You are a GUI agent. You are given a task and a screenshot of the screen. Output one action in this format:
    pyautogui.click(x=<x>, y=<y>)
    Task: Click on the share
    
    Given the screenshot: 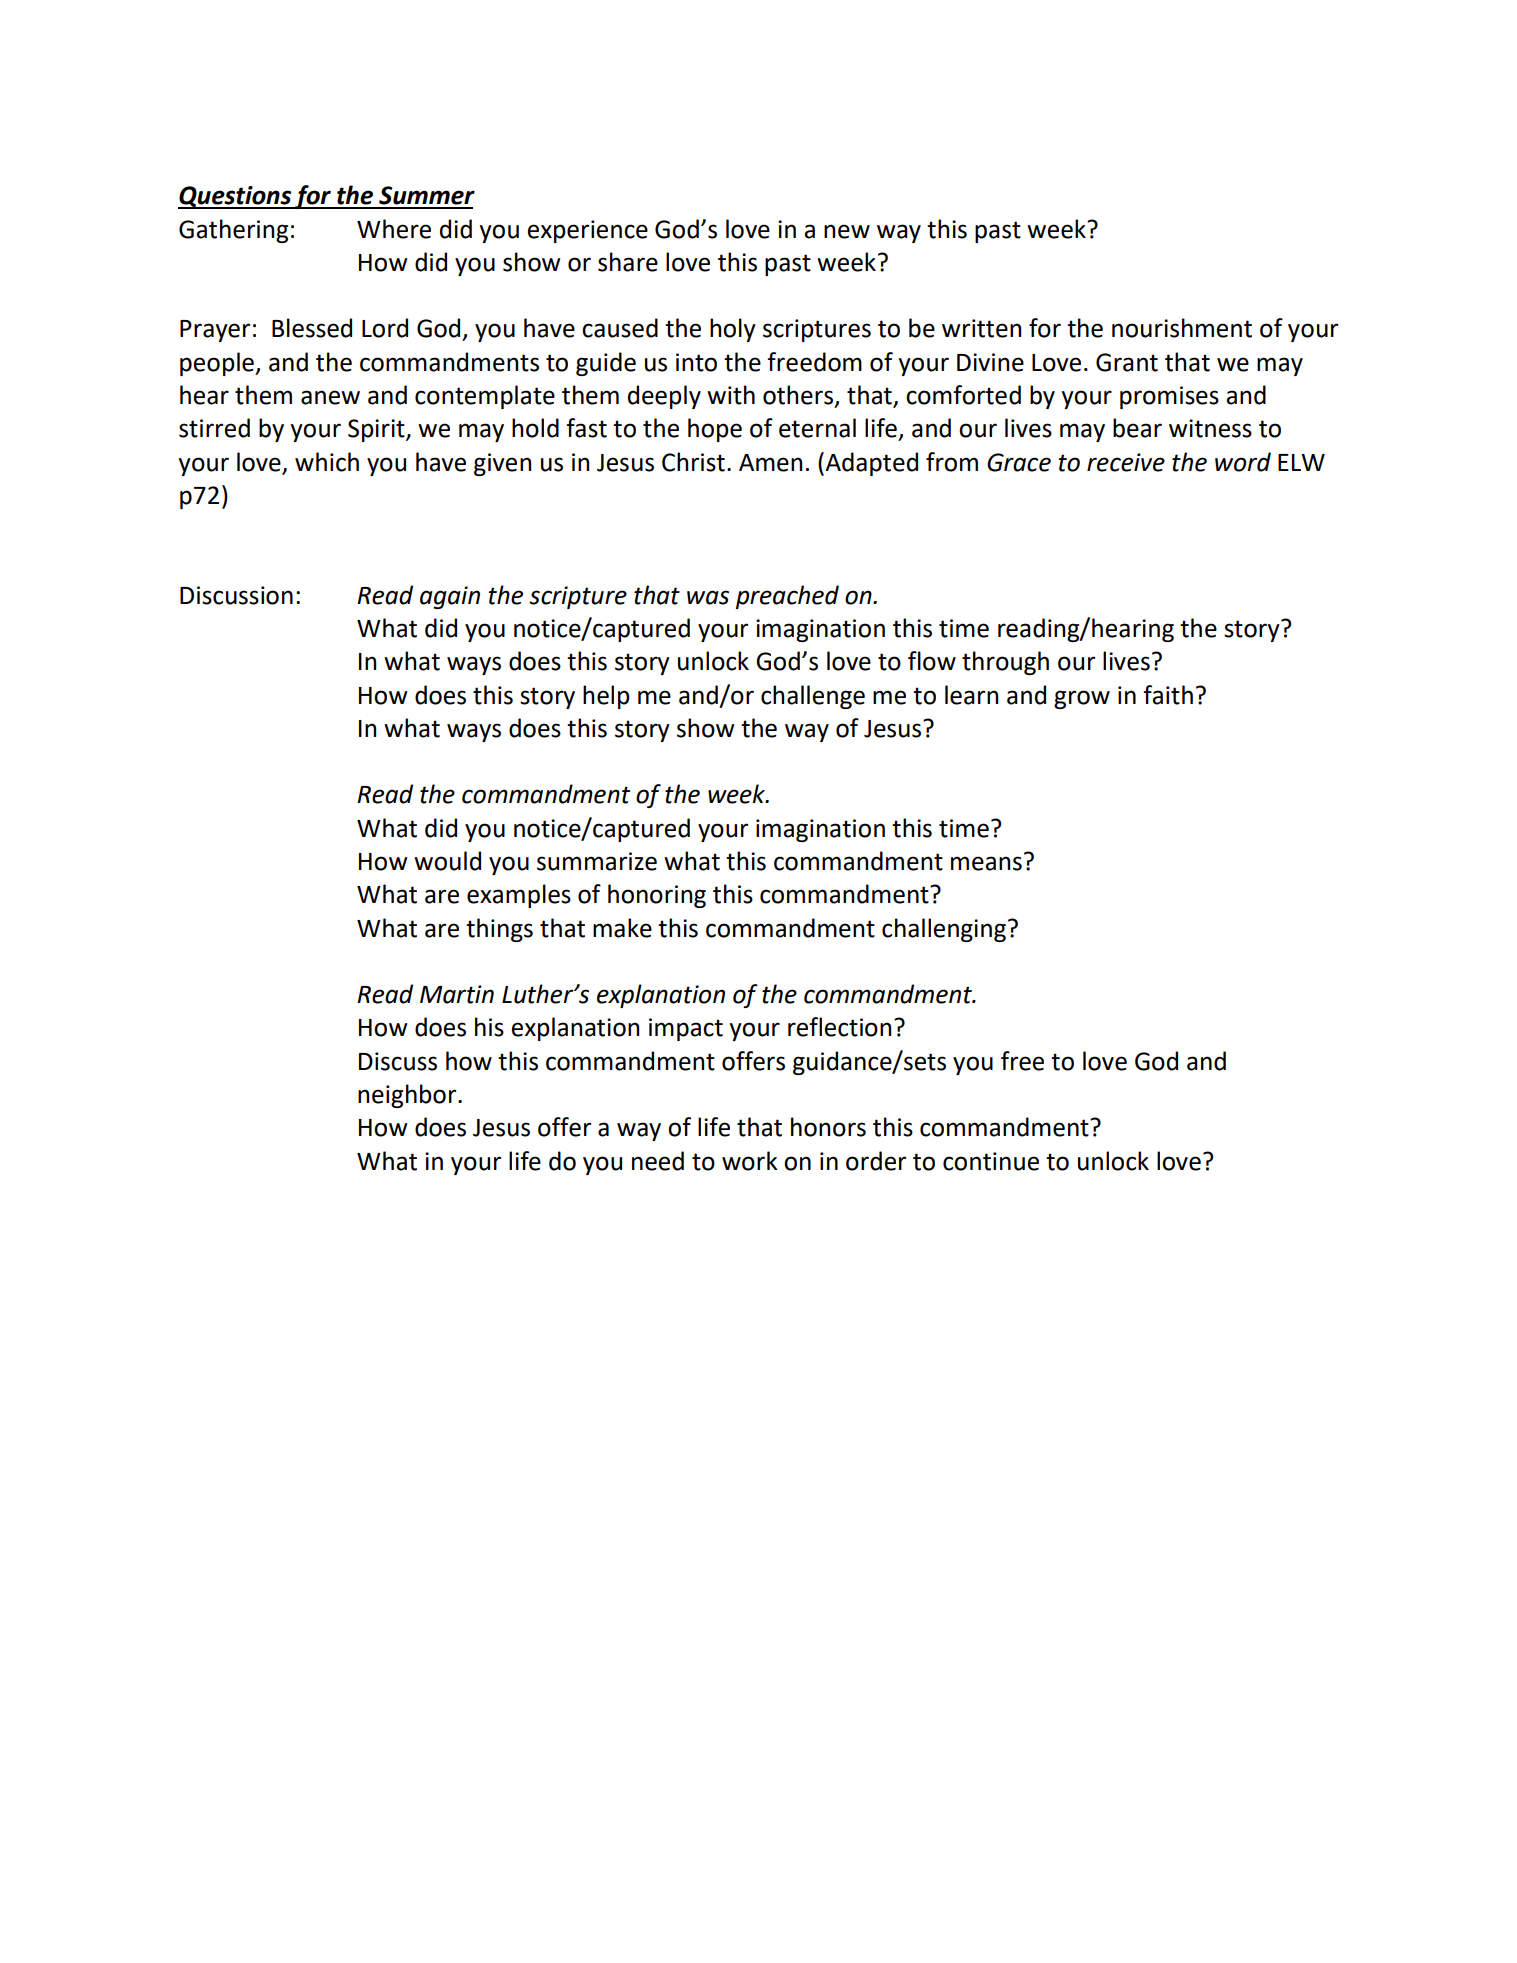 What is the action you would take?
    pyautogui.click(x=628, y=262)
